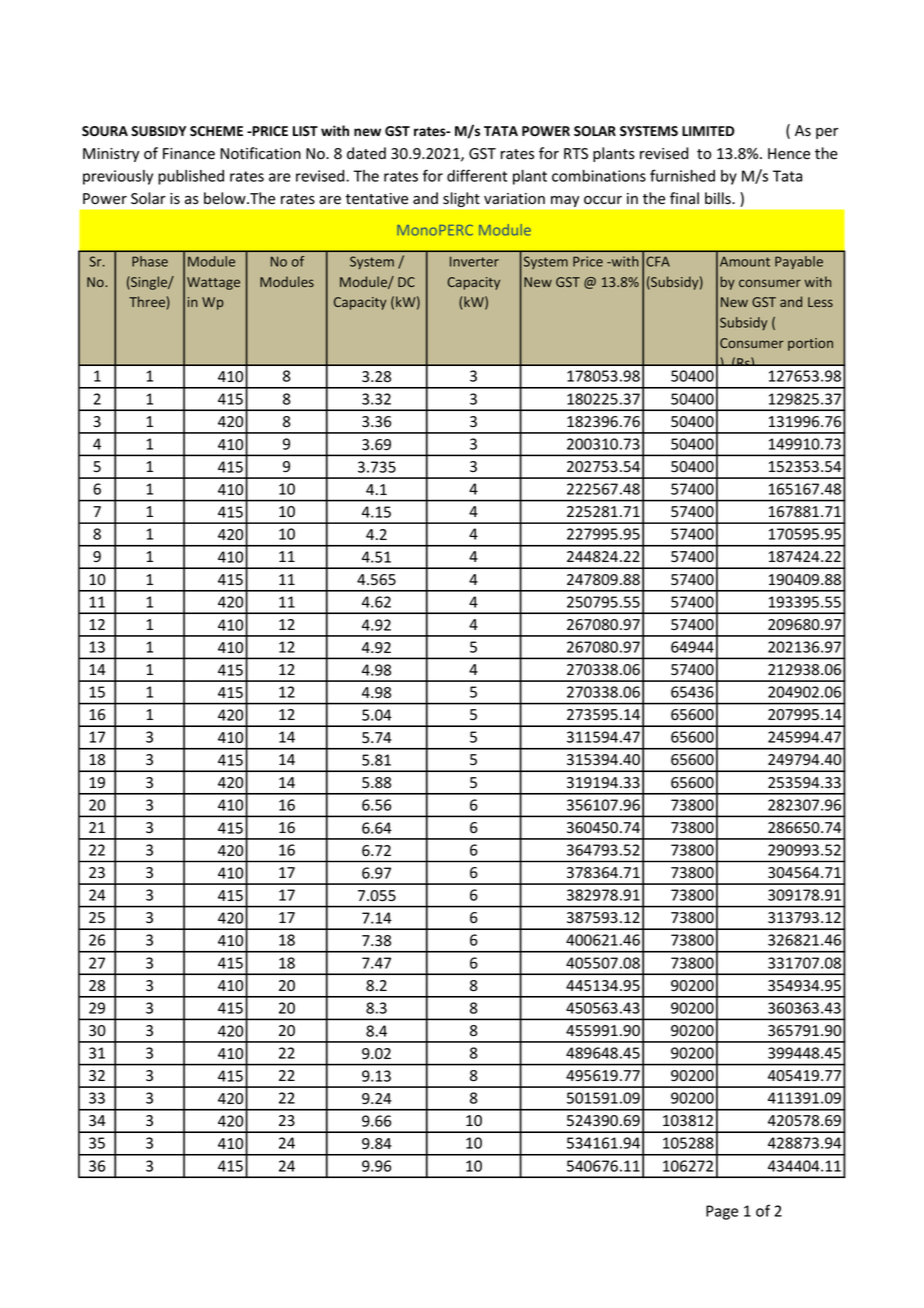 The height and width of the page is (1308, 924). Describe the element at coordinates (658, 261) in the page. I see `CFA` at that location.
